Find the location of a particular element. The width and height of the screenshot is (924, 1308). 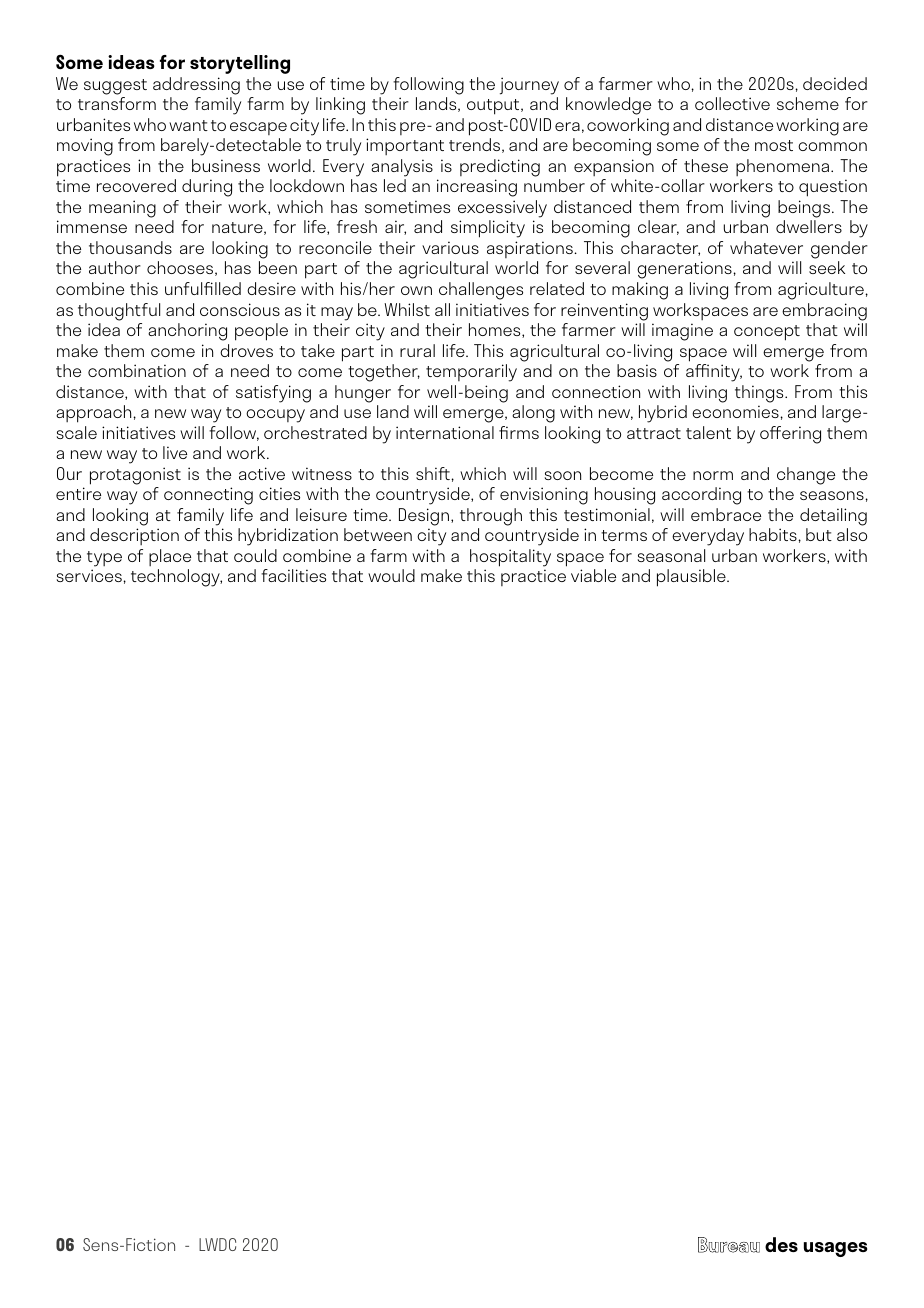

Bureau is located at coordinates (729, 1245).
